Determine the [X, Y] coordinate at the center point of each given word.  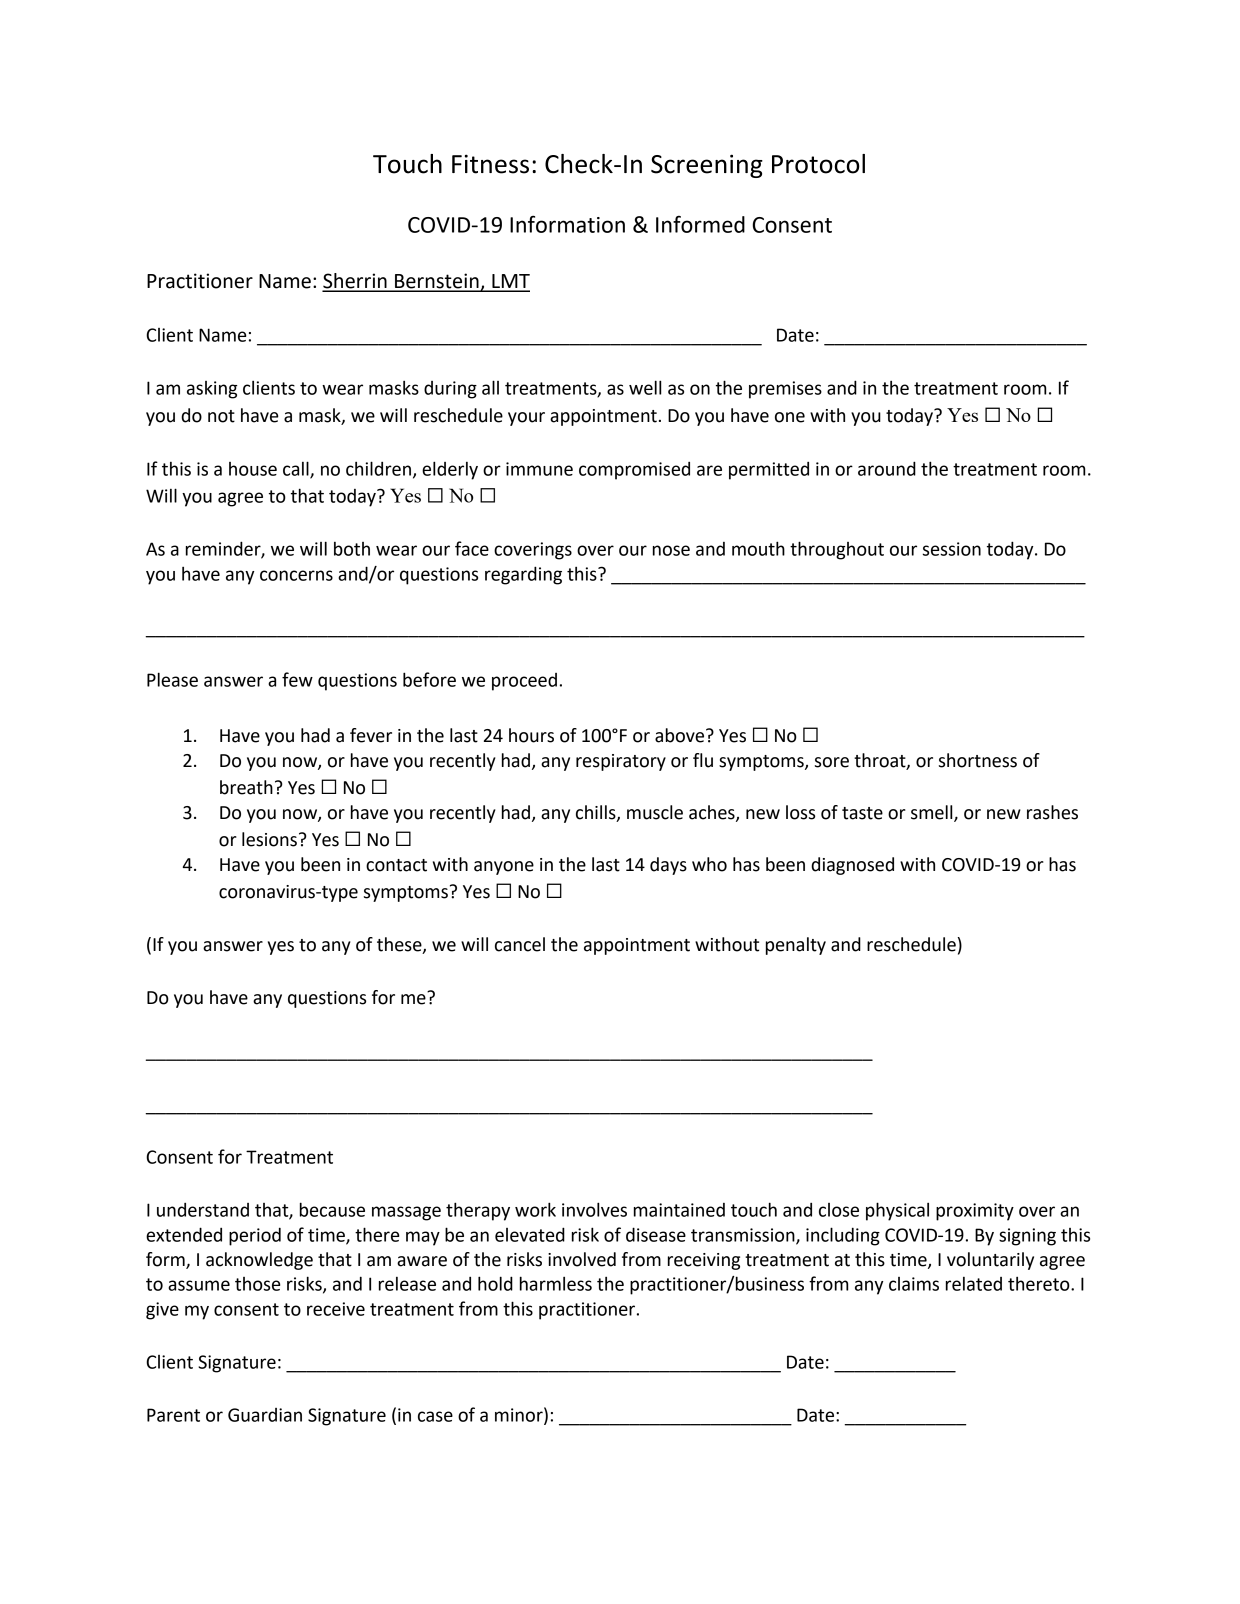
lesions [269, 839]
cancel [520, 944]
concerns [296, 575]
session [952, 549]
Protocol [818, 164]
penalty [796, 946]
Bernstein [437, 282]
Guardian [265, 1415]
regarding [523, 575]
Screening [707, 166]
